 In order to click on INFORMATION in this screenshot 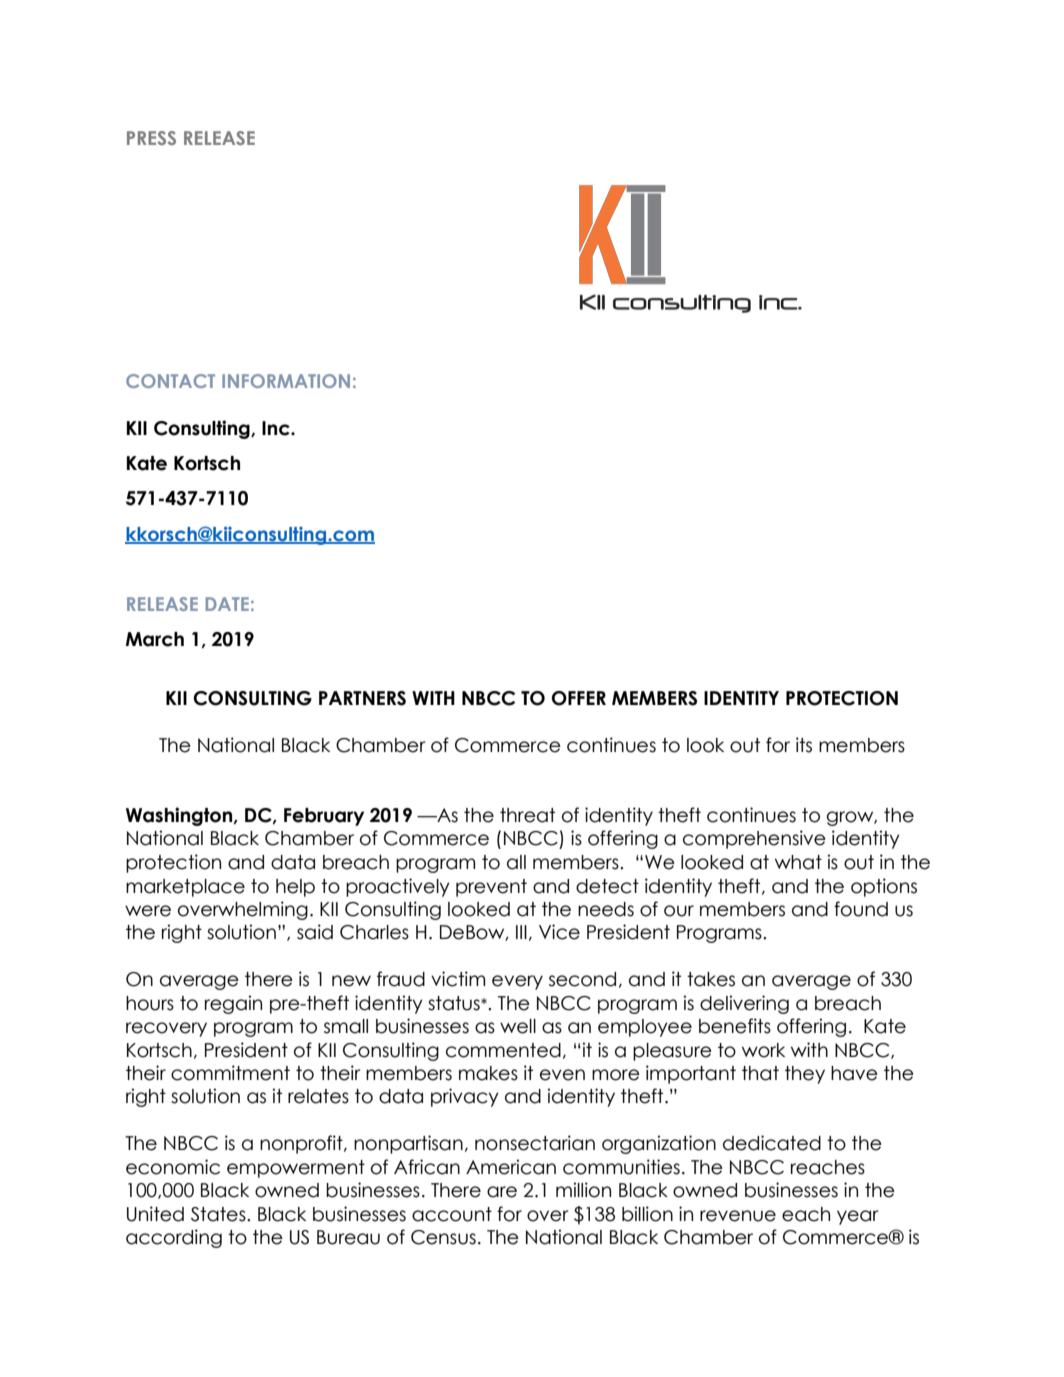, I will do `click(286, 381)`.
